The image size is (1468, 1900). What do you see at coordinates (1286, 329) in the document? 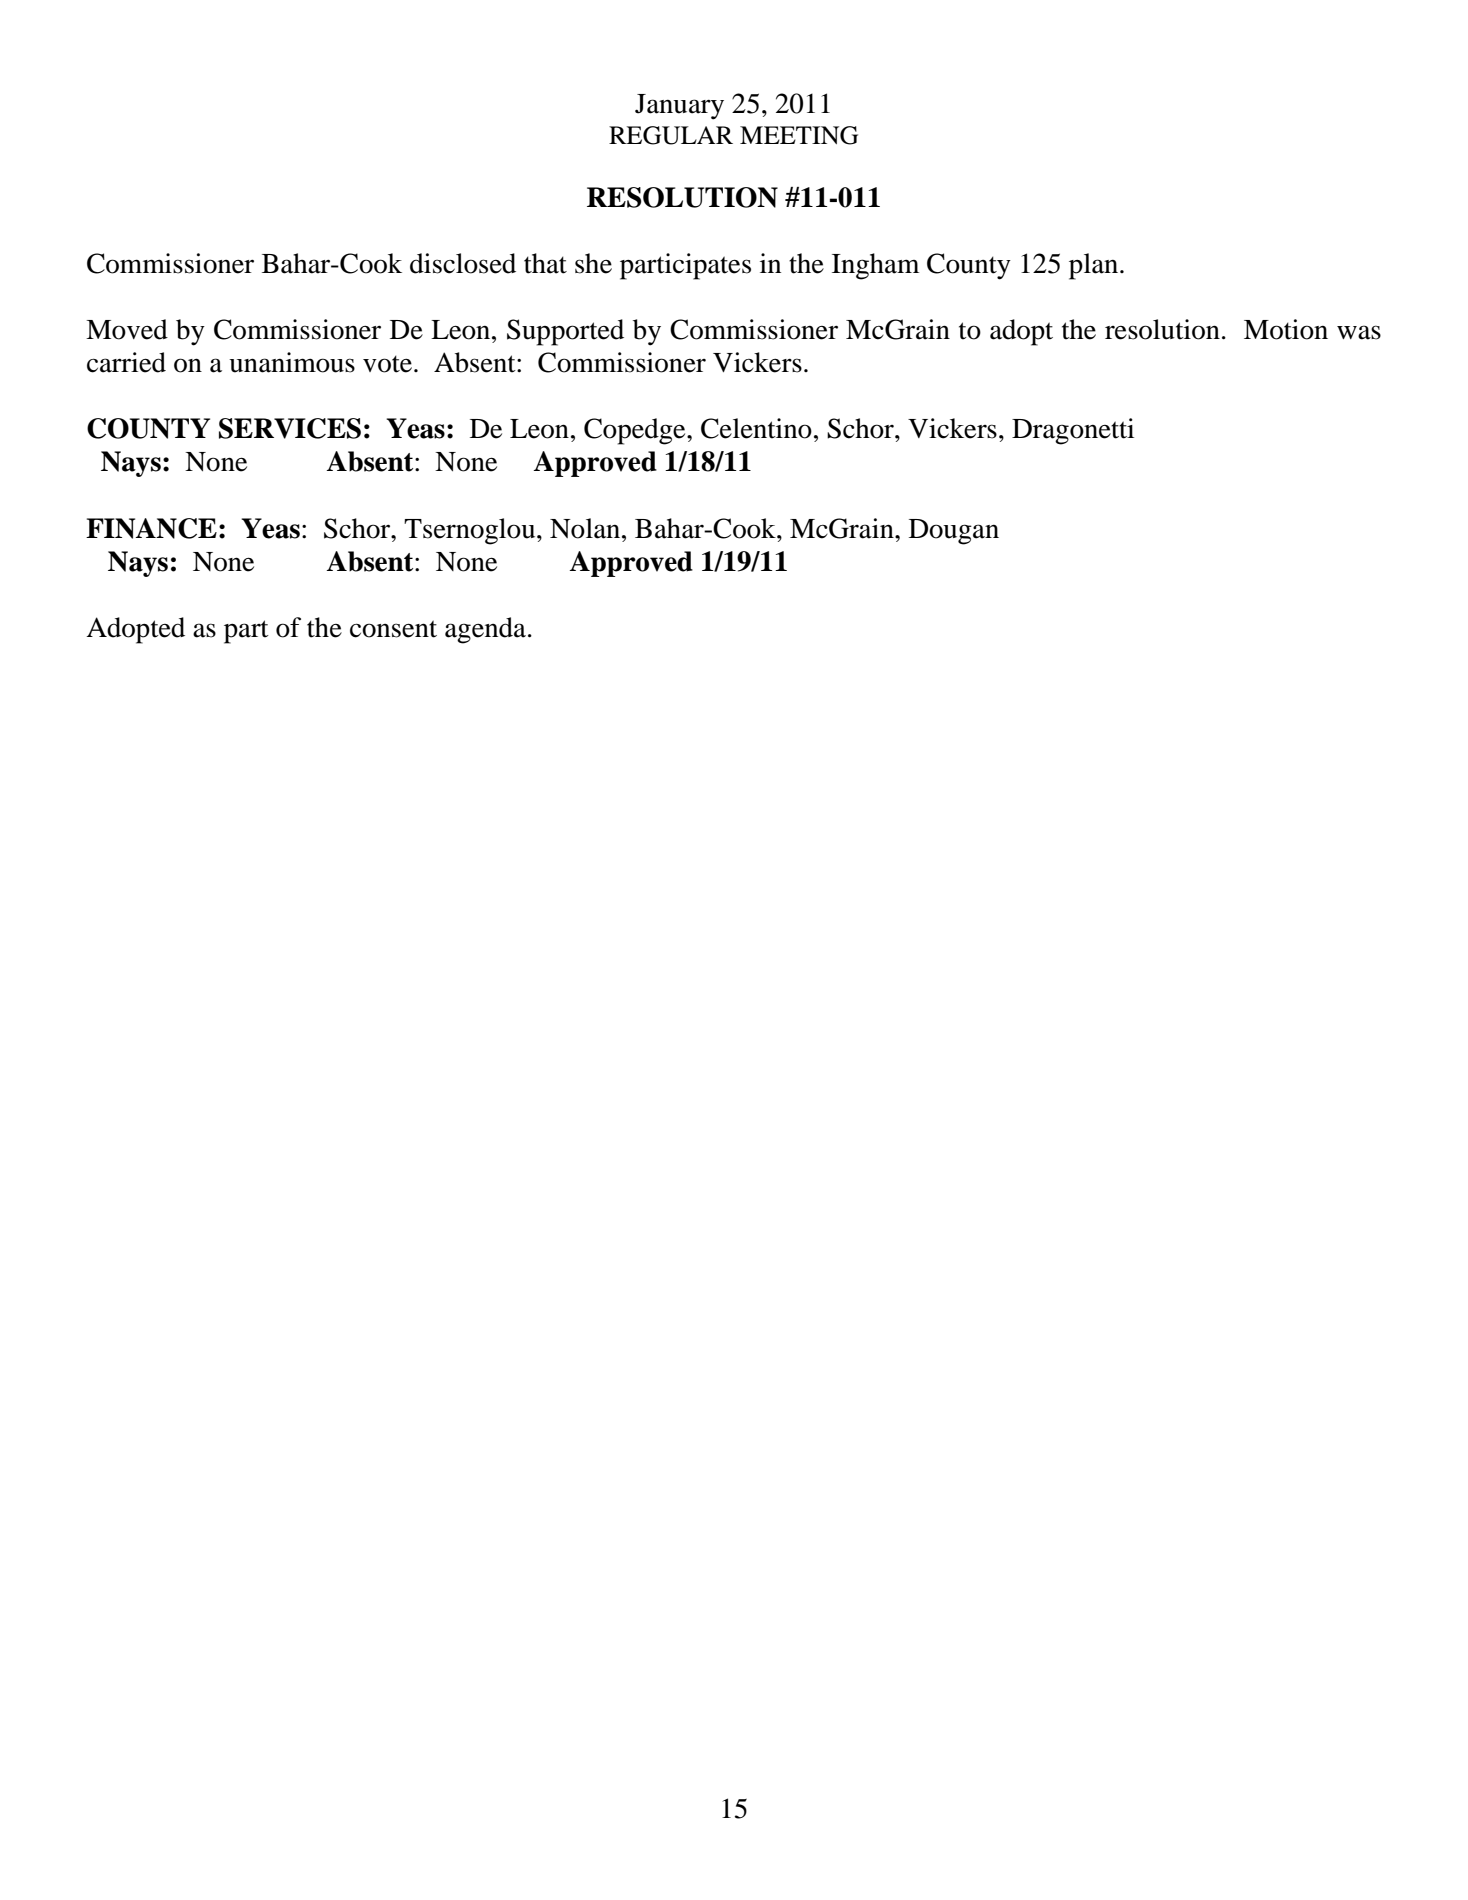
I see `Motion` at bounding box center [1286, 329].
